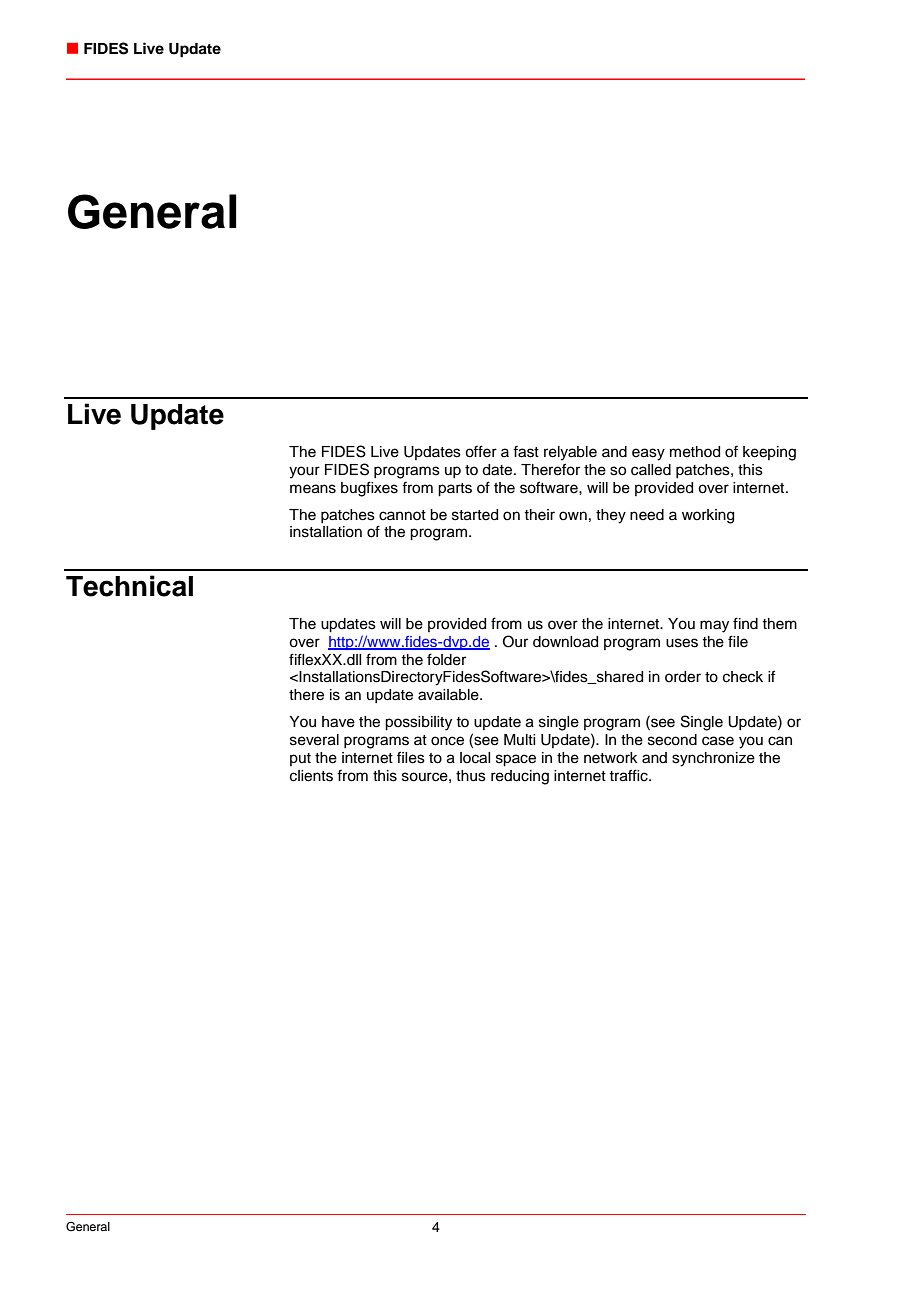 This page has height=1307, width=924. Describe the element at coordinates (129, 586) in the page. I see `Technical` at that location.
